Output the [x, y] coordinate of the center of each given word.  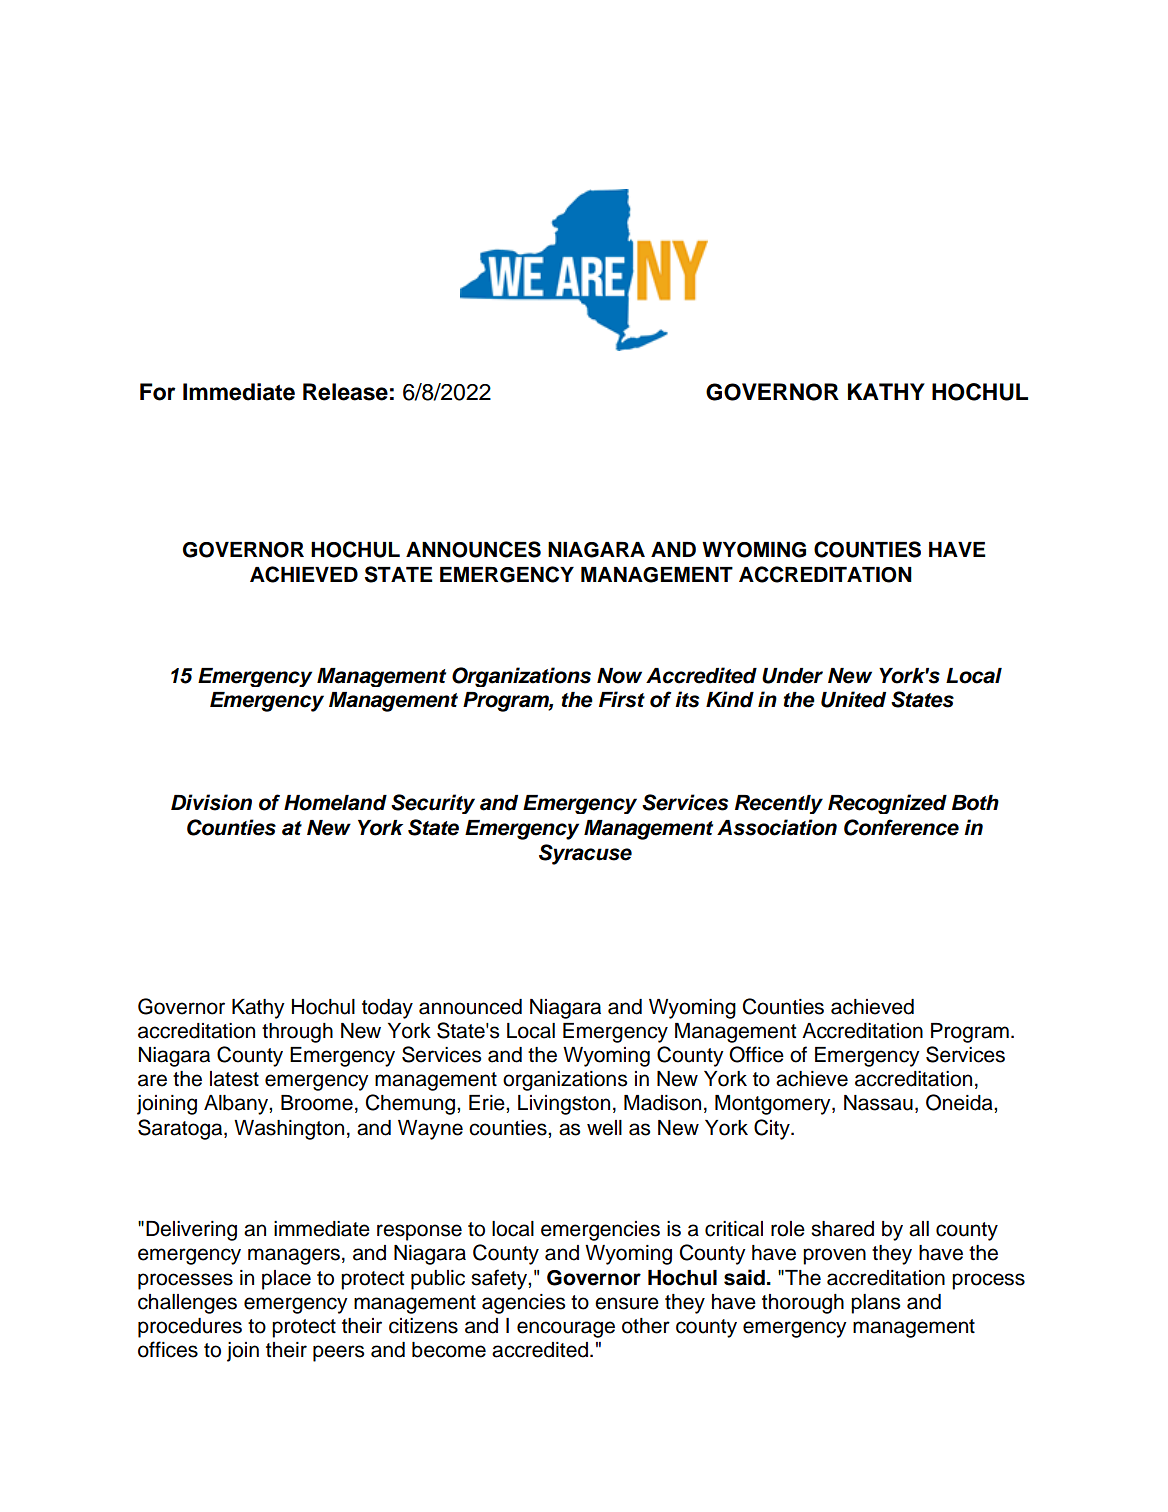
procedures [190, 1328]
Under [792, 676]
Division [211, 802]
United [853, 699]
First [622, 699]
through [297, 1033]
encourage [566, 1329]
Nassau [878, 1103]
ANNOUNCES [473, 549]
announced [470, 1007]
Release [345, 392]
